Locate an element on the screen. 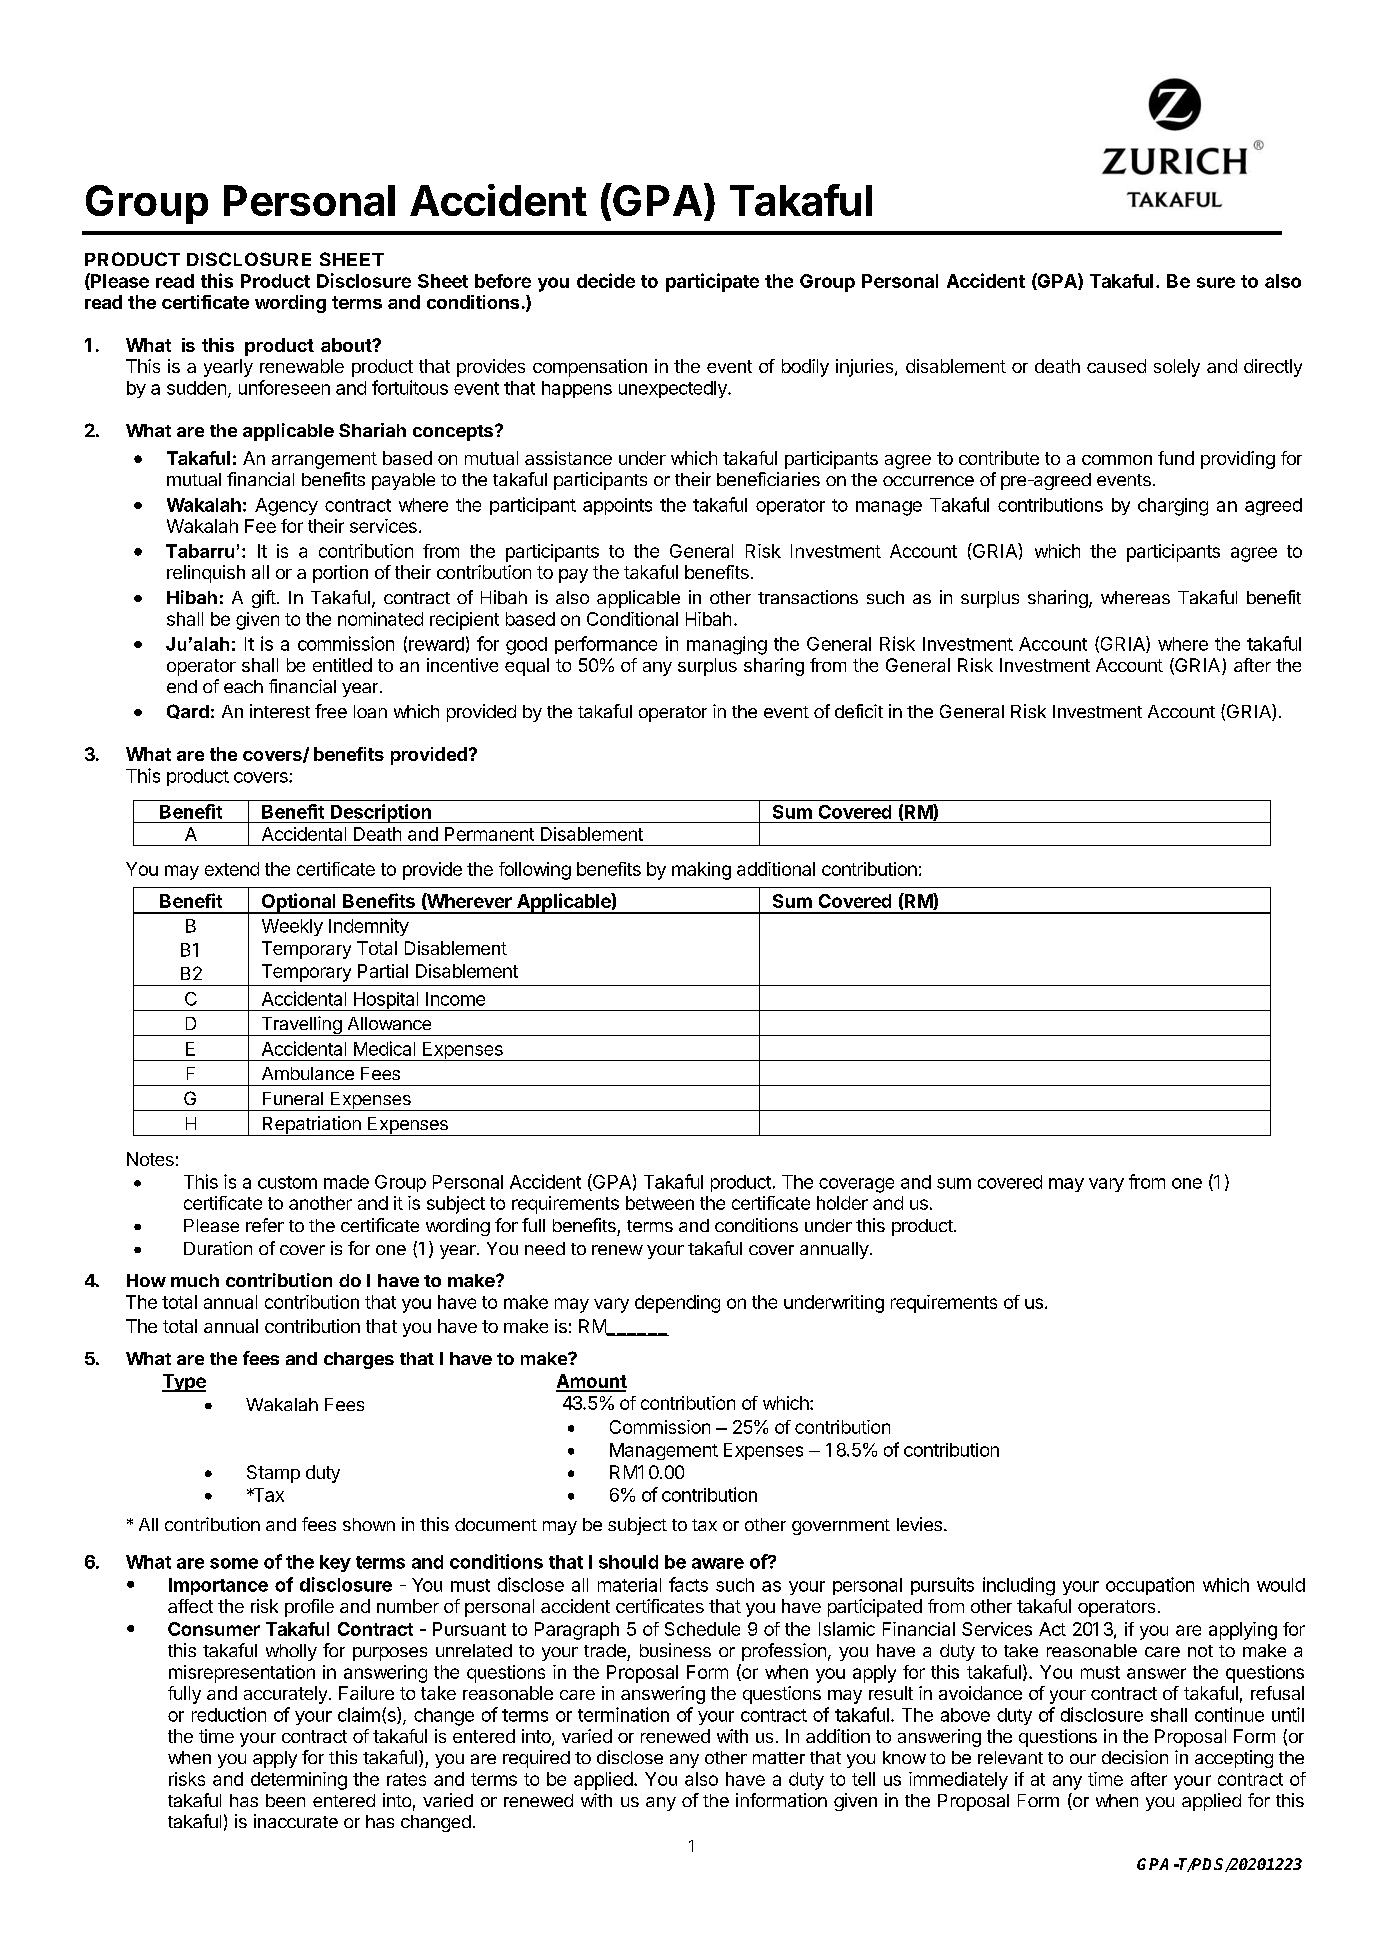  matter is located at coordinates (779, 1758).
